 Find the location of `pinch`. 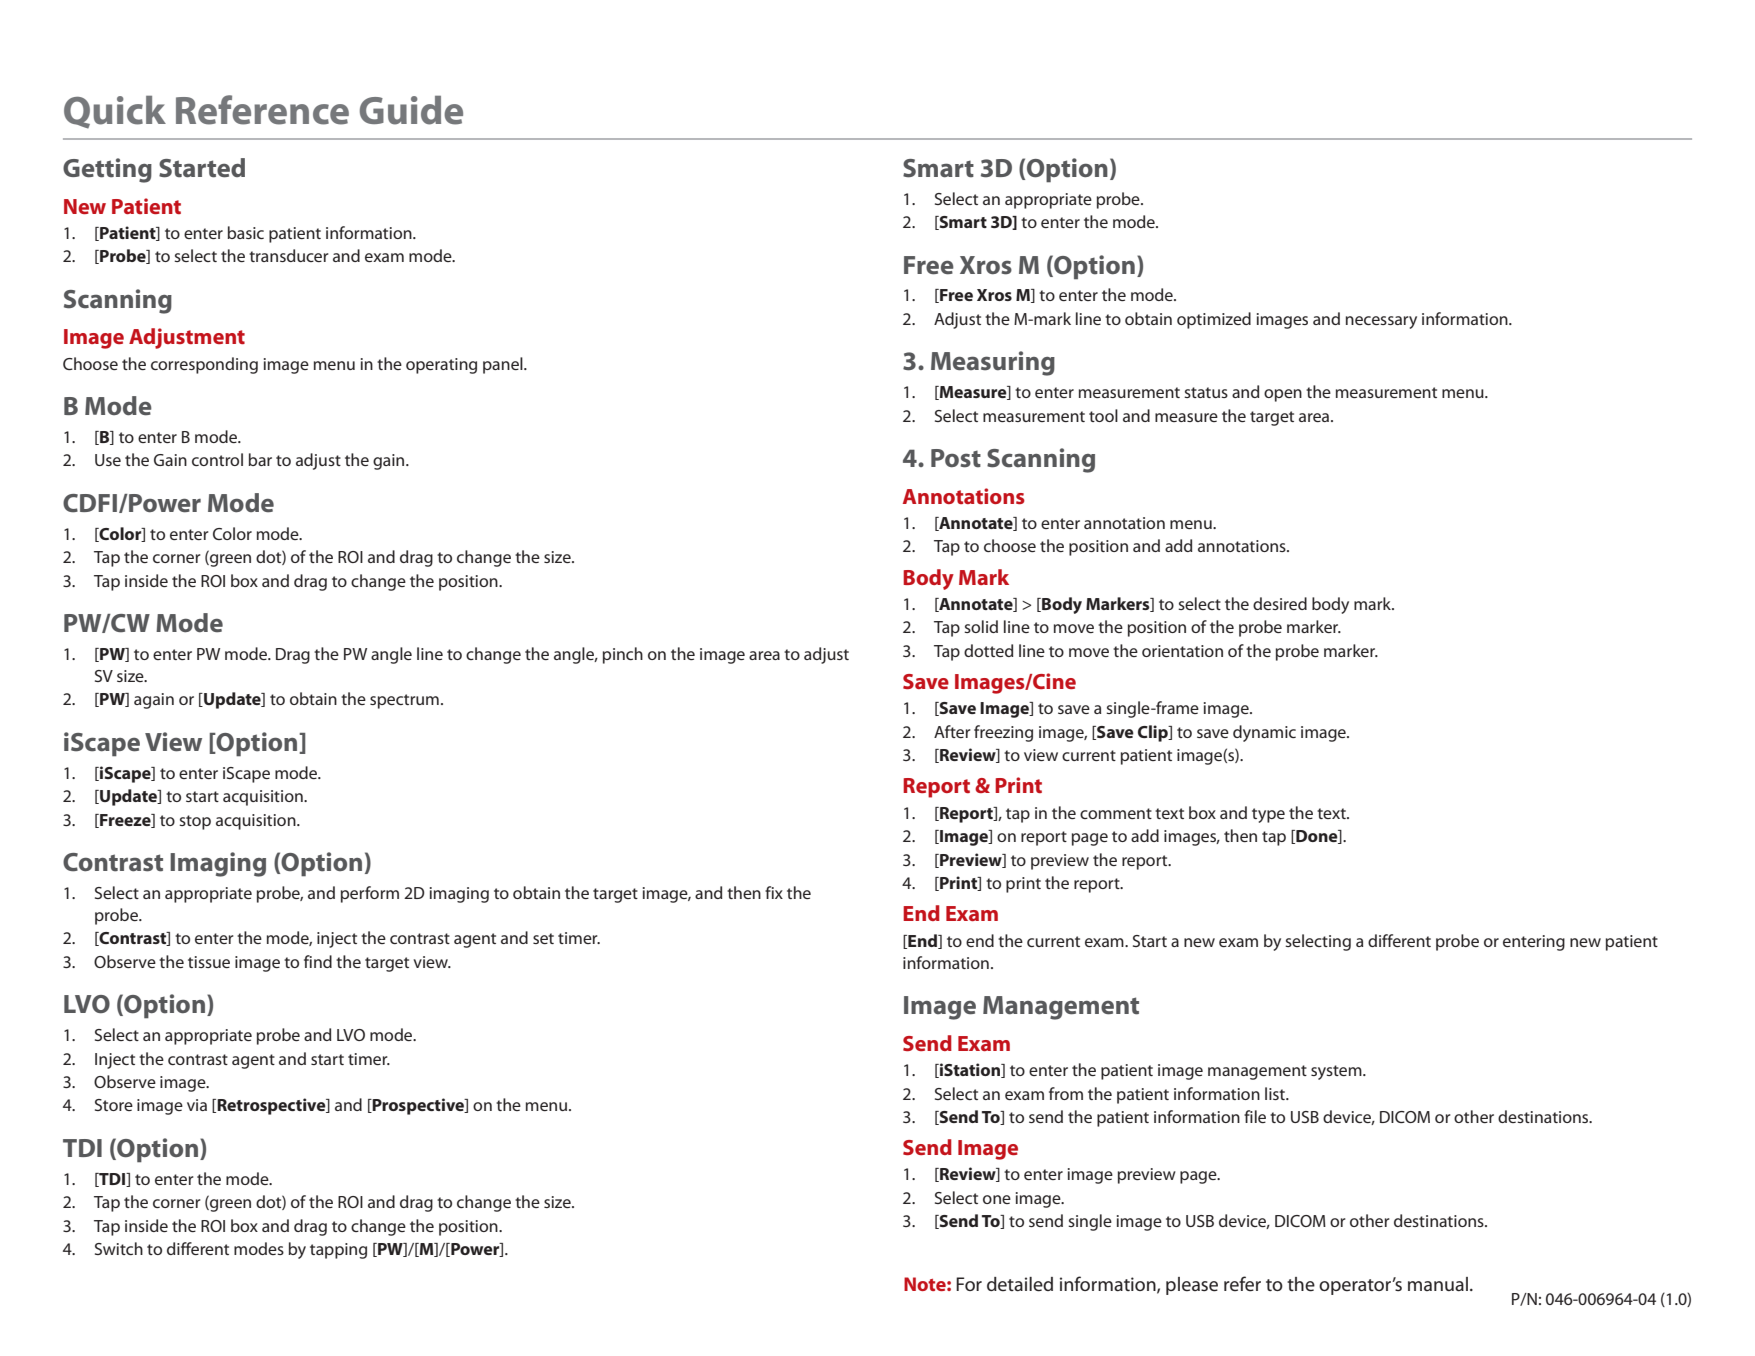

pinch is located at coordinates (623, 655).
